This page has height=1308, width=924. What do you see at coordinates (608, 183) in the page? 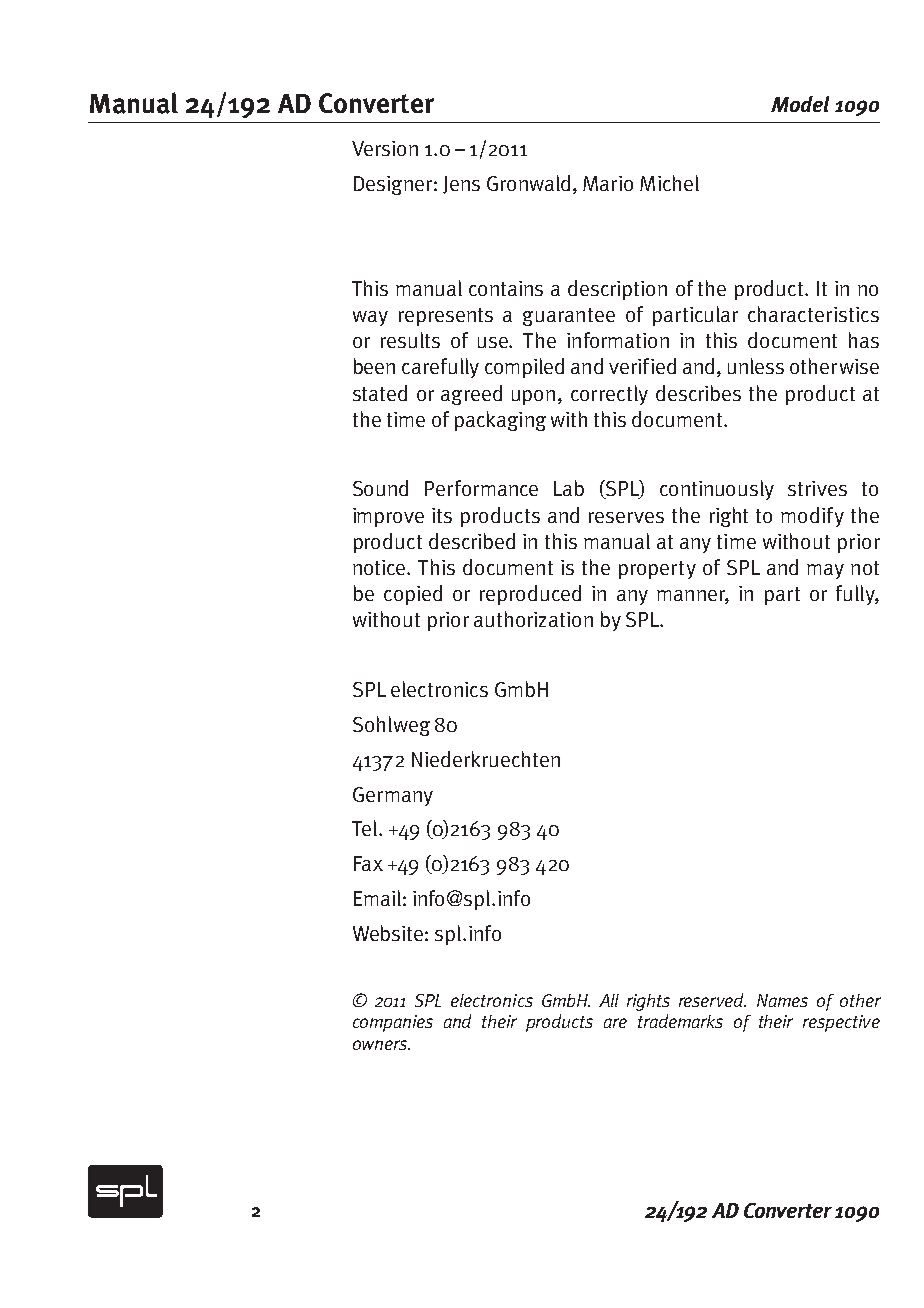
I see `Mario` at bounding box center [608, 183].
